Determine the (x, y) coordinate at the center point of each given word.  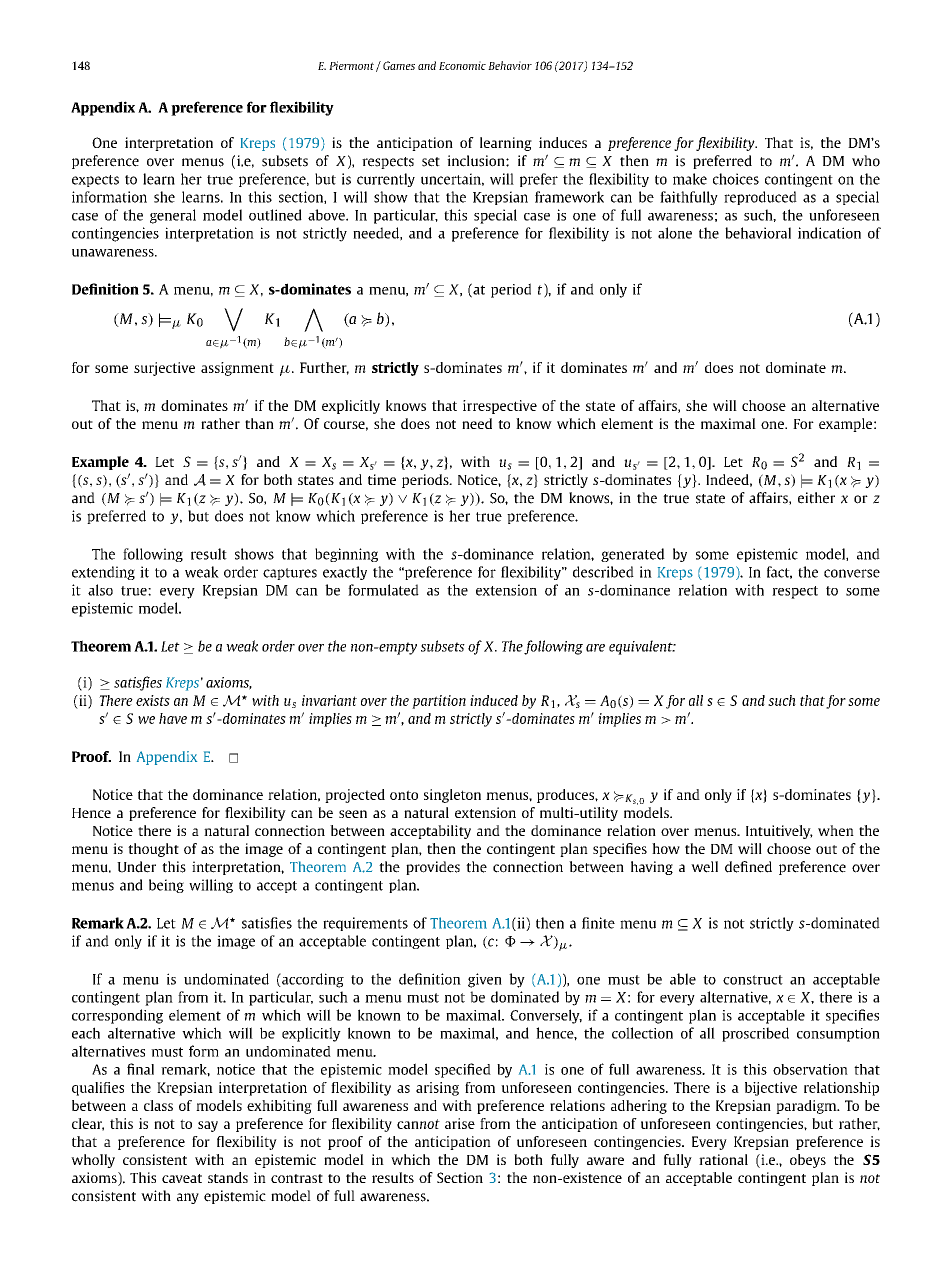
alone (675, 233)
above (327, 215)
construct (753, 980)
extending (103, 573)
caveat (182, 1178)
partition (439, 702)
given (485, 980)
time (382, 479)
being (166, 886)
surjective (164, 369)
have (173, 718)
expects (95, 181)
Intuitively (779, 832)
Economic (462, 65)
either (816, 498)
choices (736, 179)
